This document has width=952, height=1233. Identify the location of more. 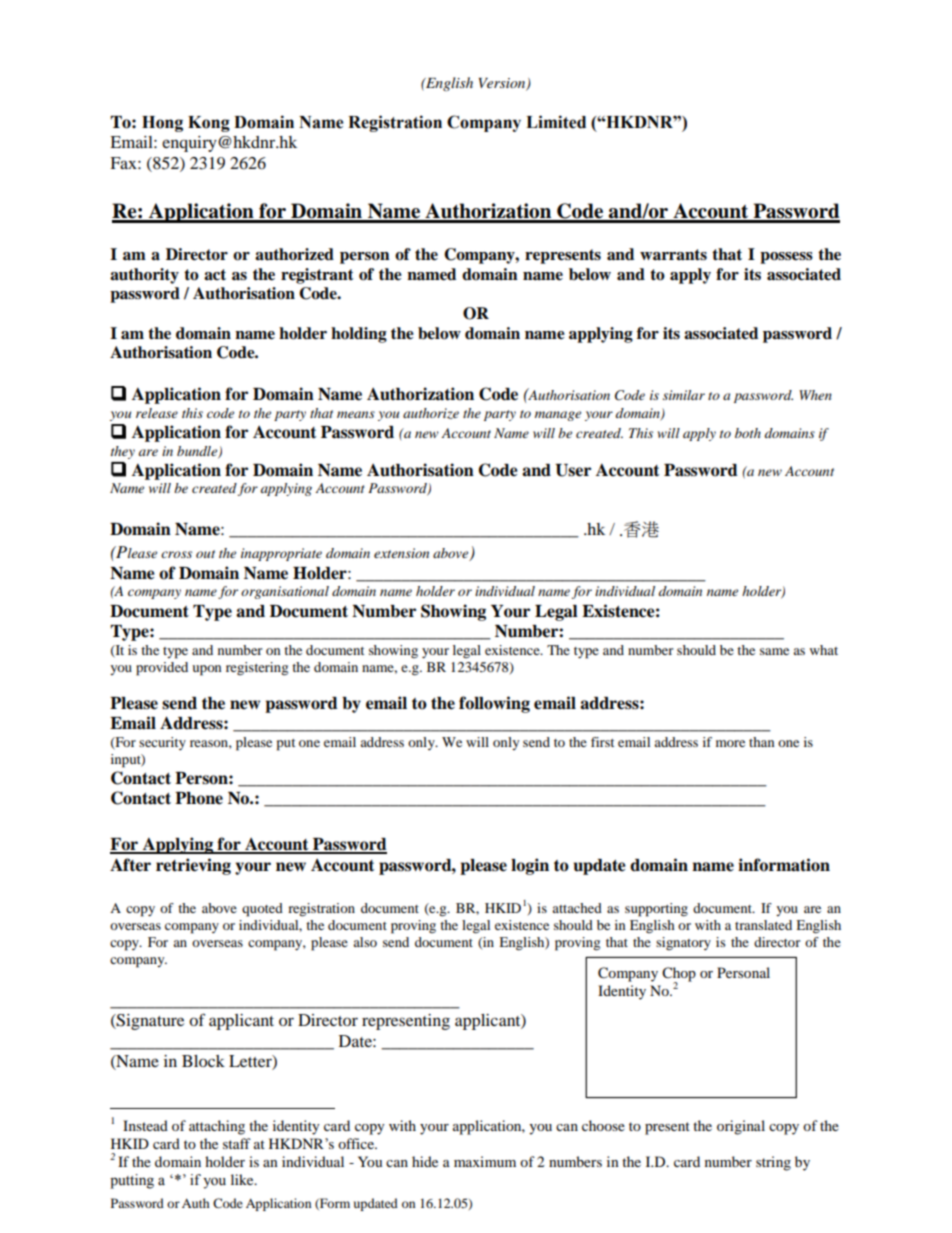
(730, 743).
